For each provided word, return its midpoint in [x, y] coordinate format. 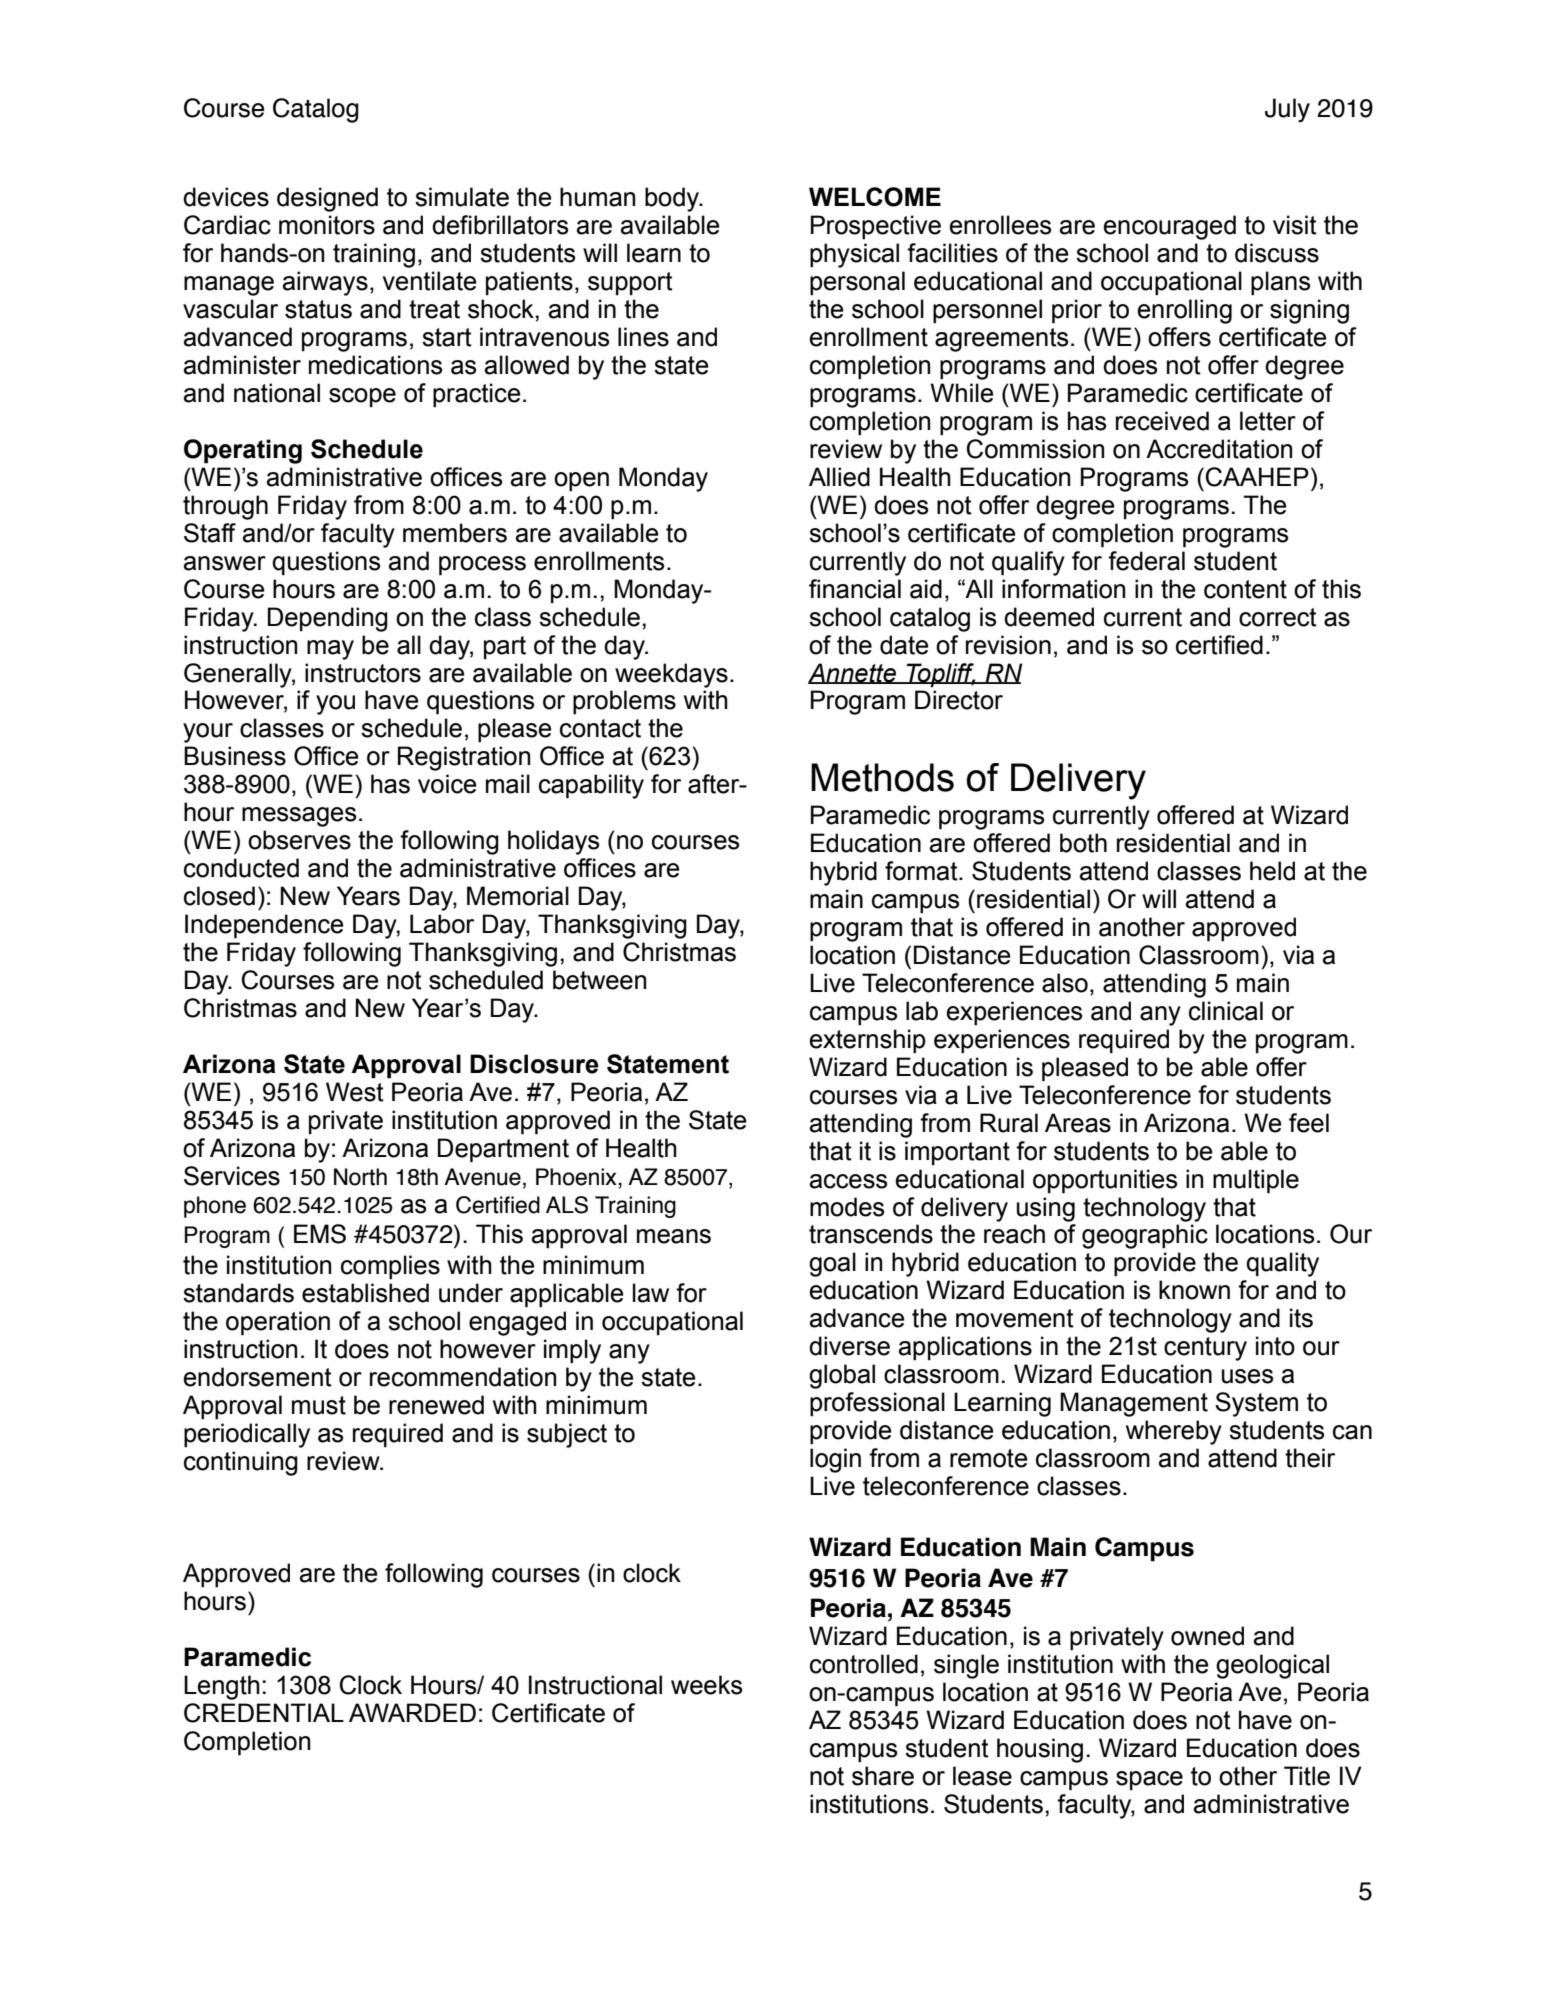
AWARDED [412, 1712]
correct [1278, 617]
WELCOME [875, 197]
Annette [853, 673]
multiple [1256, 1181]
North [360, 1177]
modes [847, 1207]
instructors [363, 673]
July [1287, 110]
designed [327, 199]
